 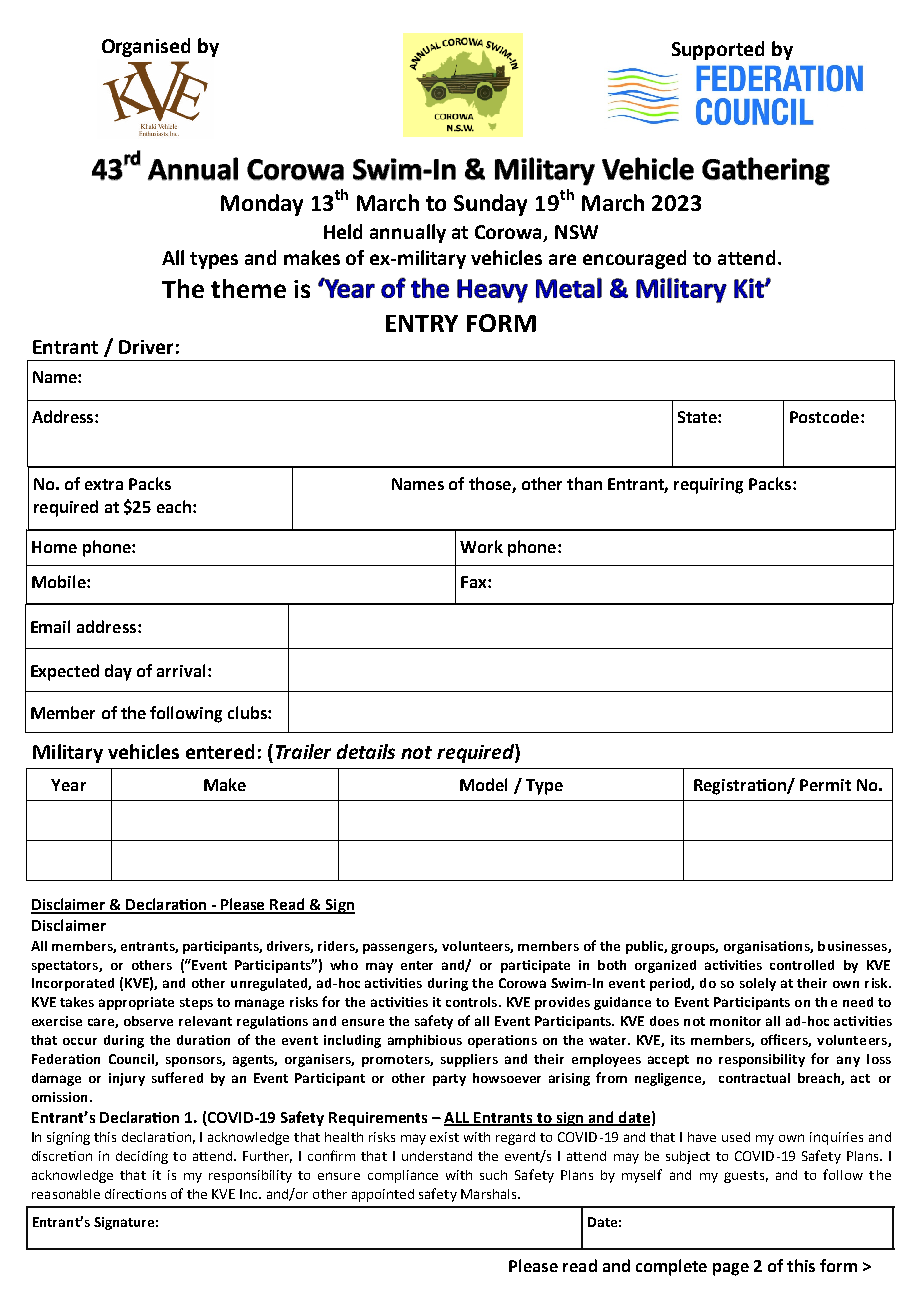 I want to click on directions, so click(x=135, y=1194).
